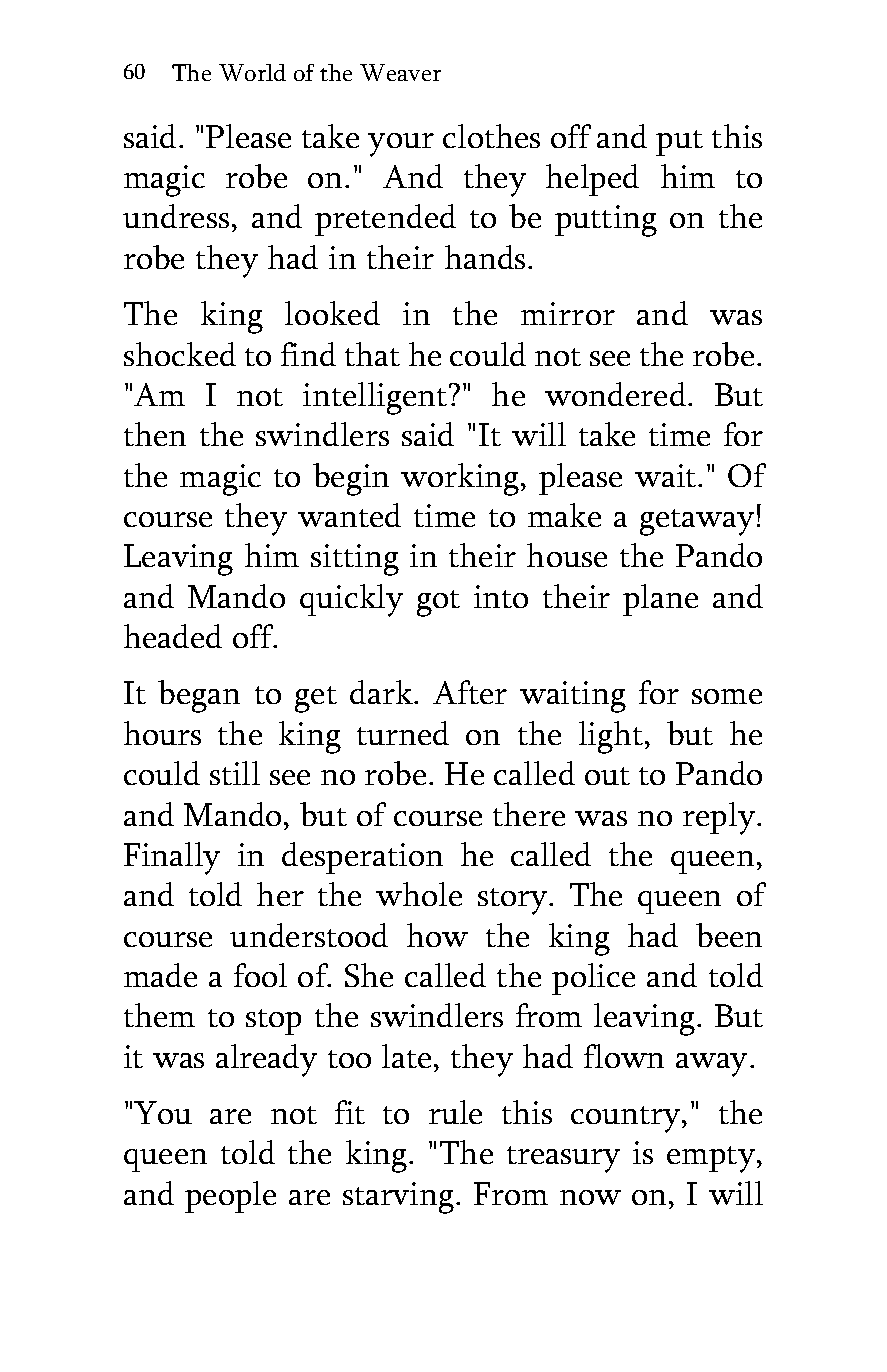 This screenshot has height=1372, width=887. What do you see at coordinates (376, 398) in the screenshot?
I see `intelligent` at bounding box center [376, 398].
